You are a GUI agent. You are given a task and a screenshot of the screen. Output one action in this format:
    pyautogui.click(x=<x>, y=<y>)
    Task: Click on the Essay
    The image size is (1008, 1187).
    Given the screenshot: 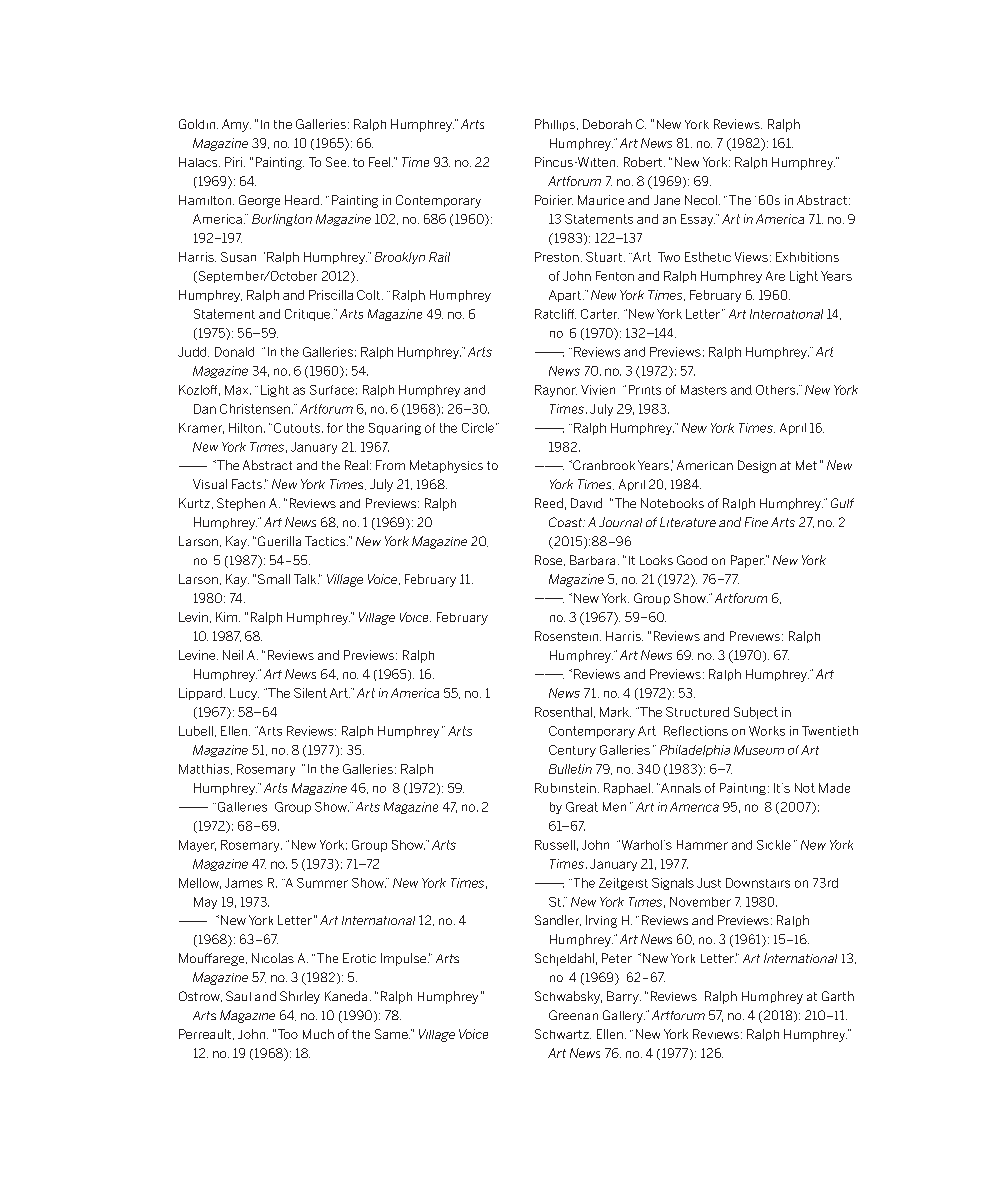 What is the action you would take?
    pyautogui.click(x=698, y=220)
